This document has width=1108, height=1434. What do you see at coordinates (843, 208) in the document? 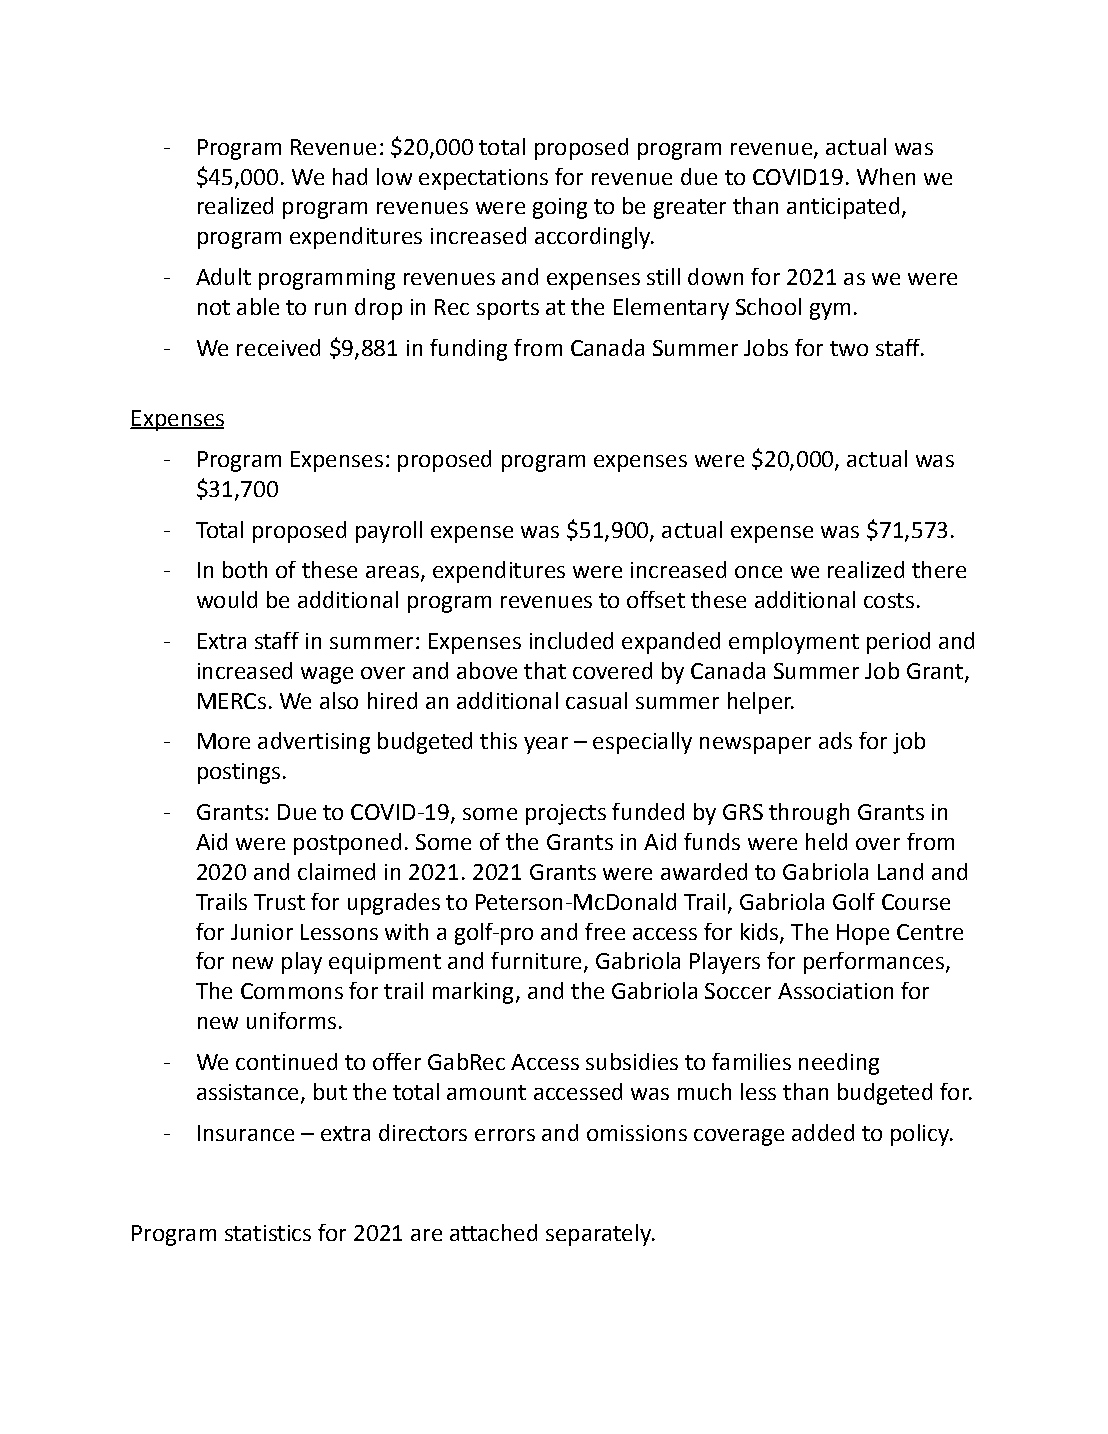
I see `anticipated` at bounding box center [843, 208].
